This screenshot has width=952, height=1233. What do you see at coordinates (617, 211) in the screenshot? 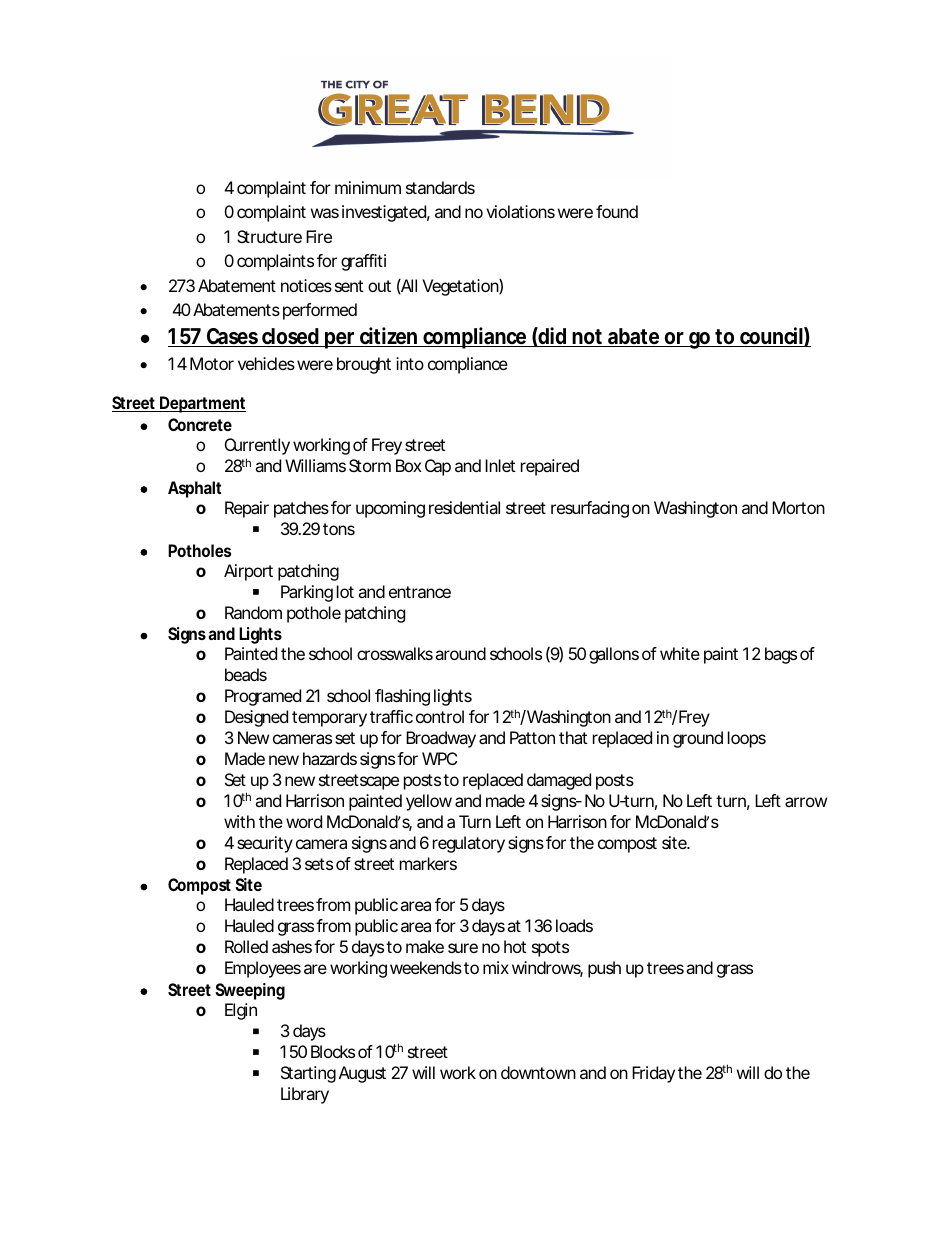
I see `found` at bounding box center [617, 211].
